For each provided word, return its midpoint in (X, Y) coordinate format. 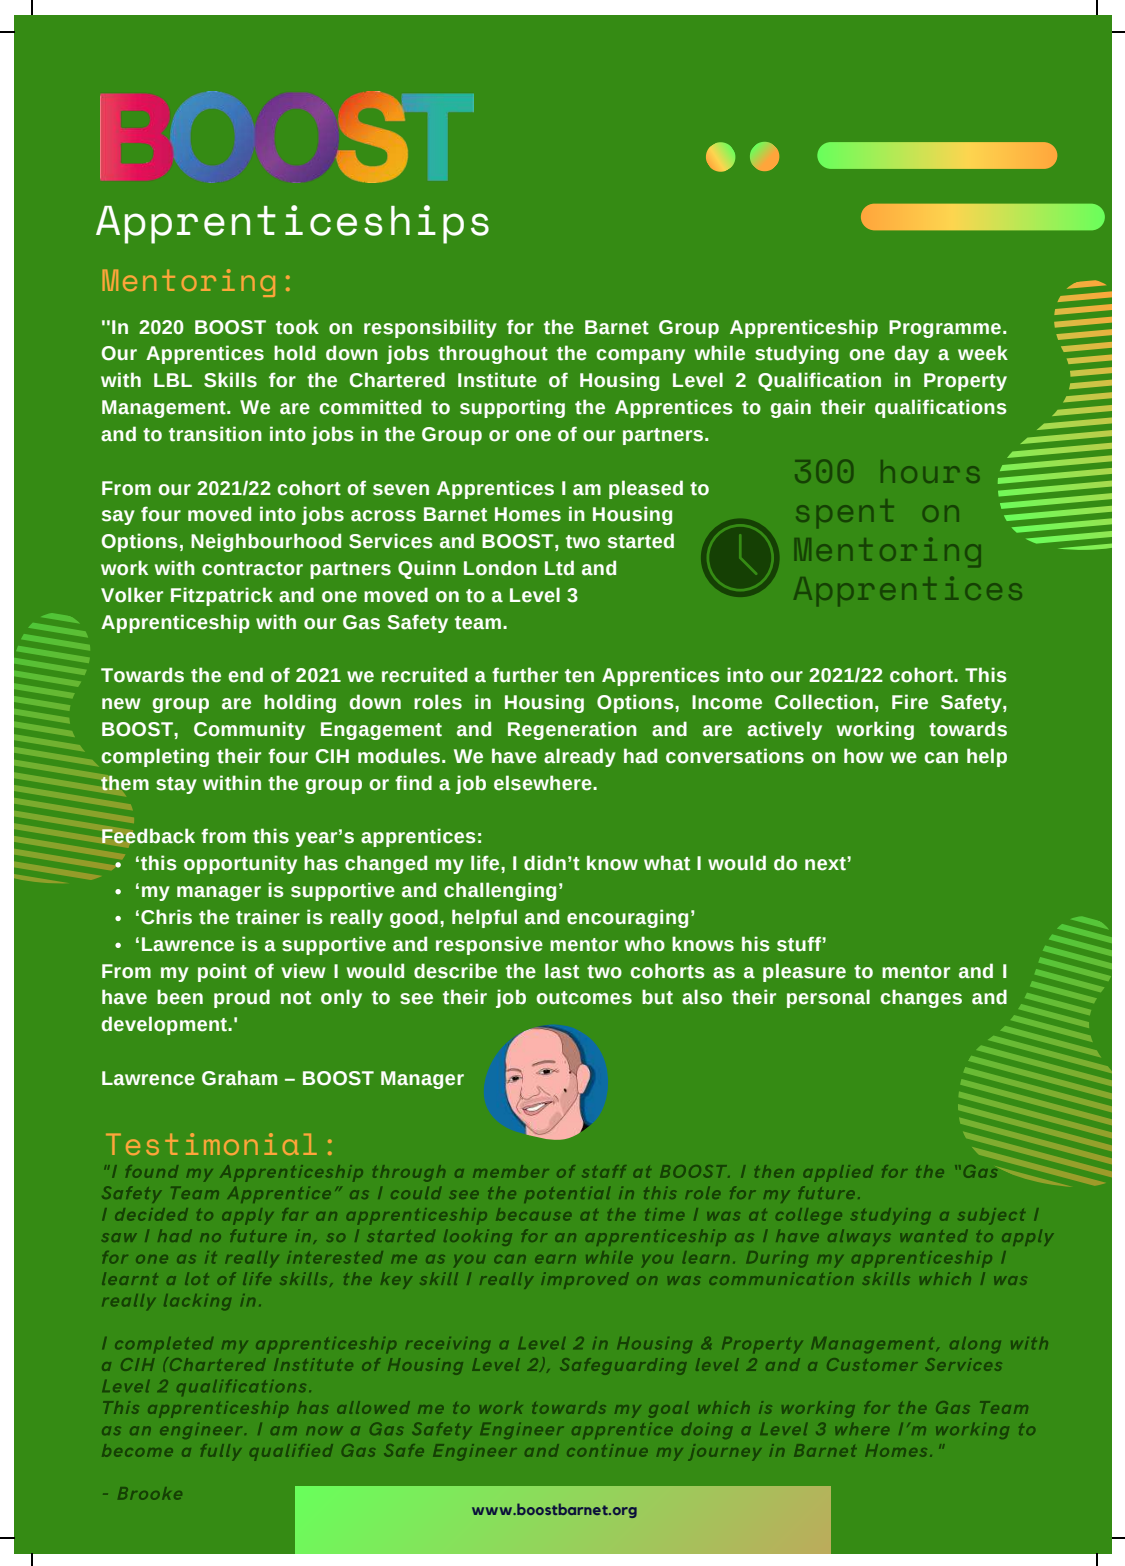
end (245, 675)
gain (790, 408)
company (640, 356)
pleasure (804, 972)
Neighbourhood (266, 542)
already (580, 757)
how (864, 756)
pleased (646, 489)
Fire (910, 702)
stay (176, 785)
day (911, 354)
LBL (173, 380)
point (222, 972)
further (525, 675)
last (562, 971)
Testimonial (211, 1144)
